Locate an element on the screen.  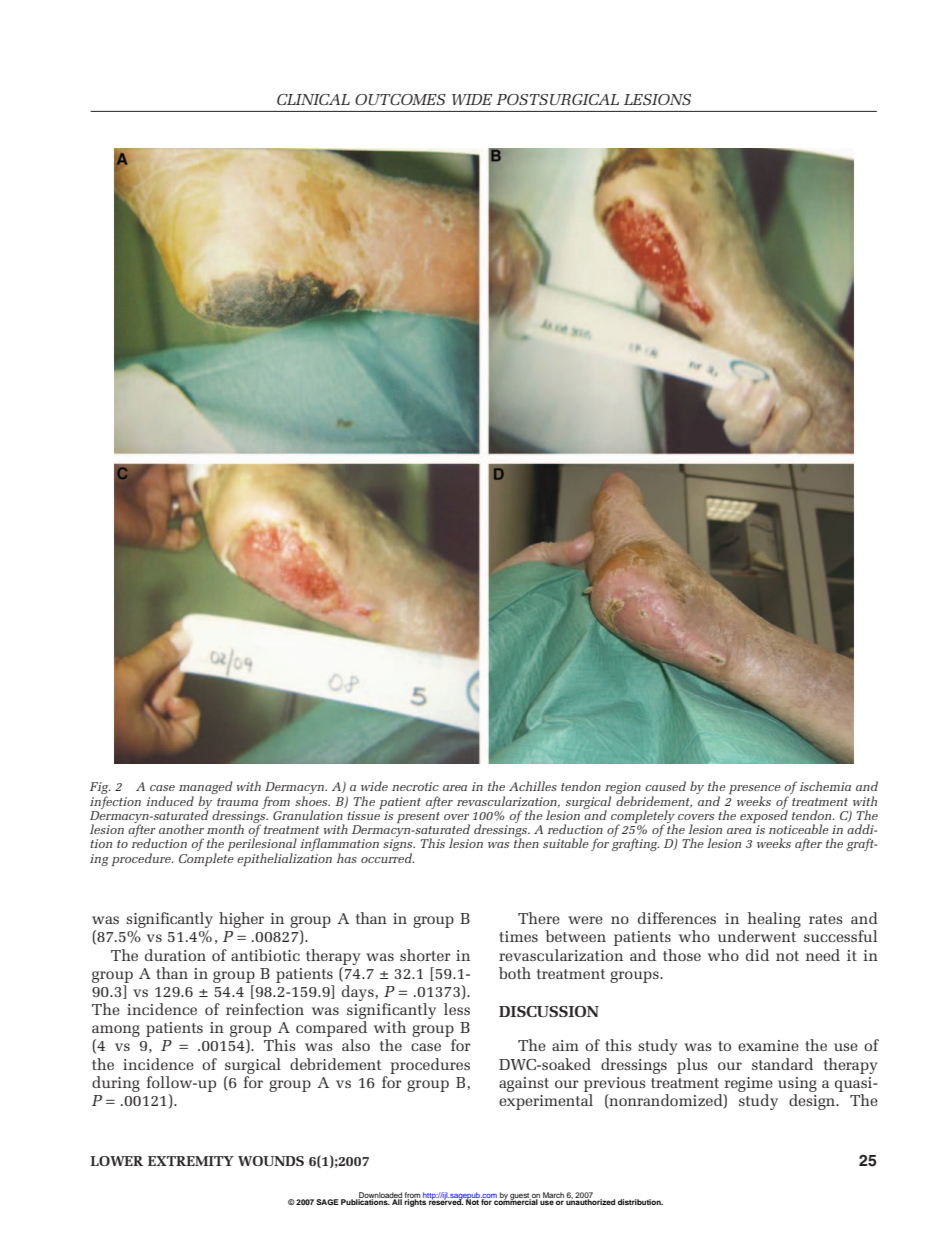
presence is located at coordinates (755, 791).
